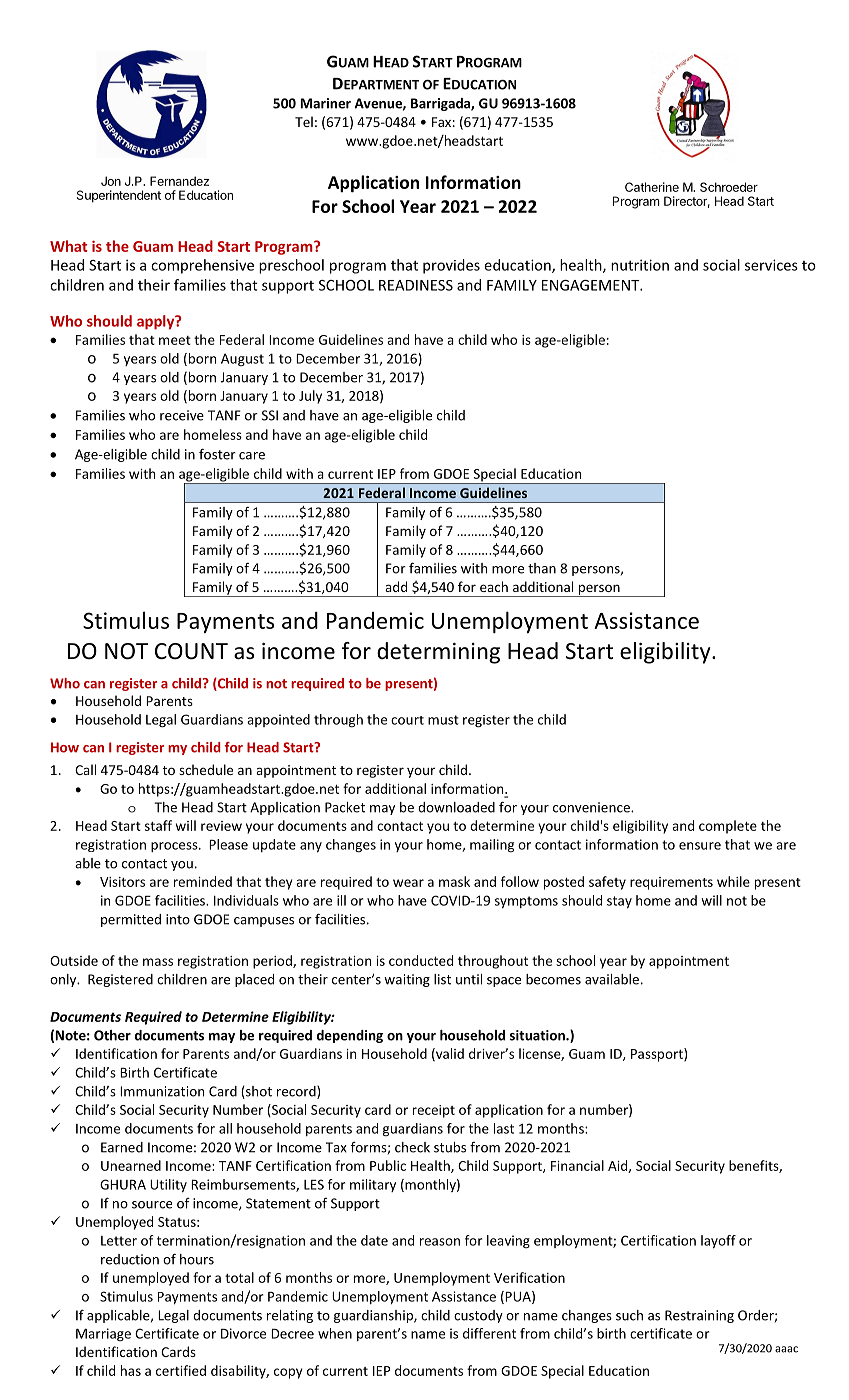 Image resolution: width=849 pixels, height=1400 pixels. Describe the element at coordinates (652, 187) in the screenshot. I see `Catherine` at that location.
